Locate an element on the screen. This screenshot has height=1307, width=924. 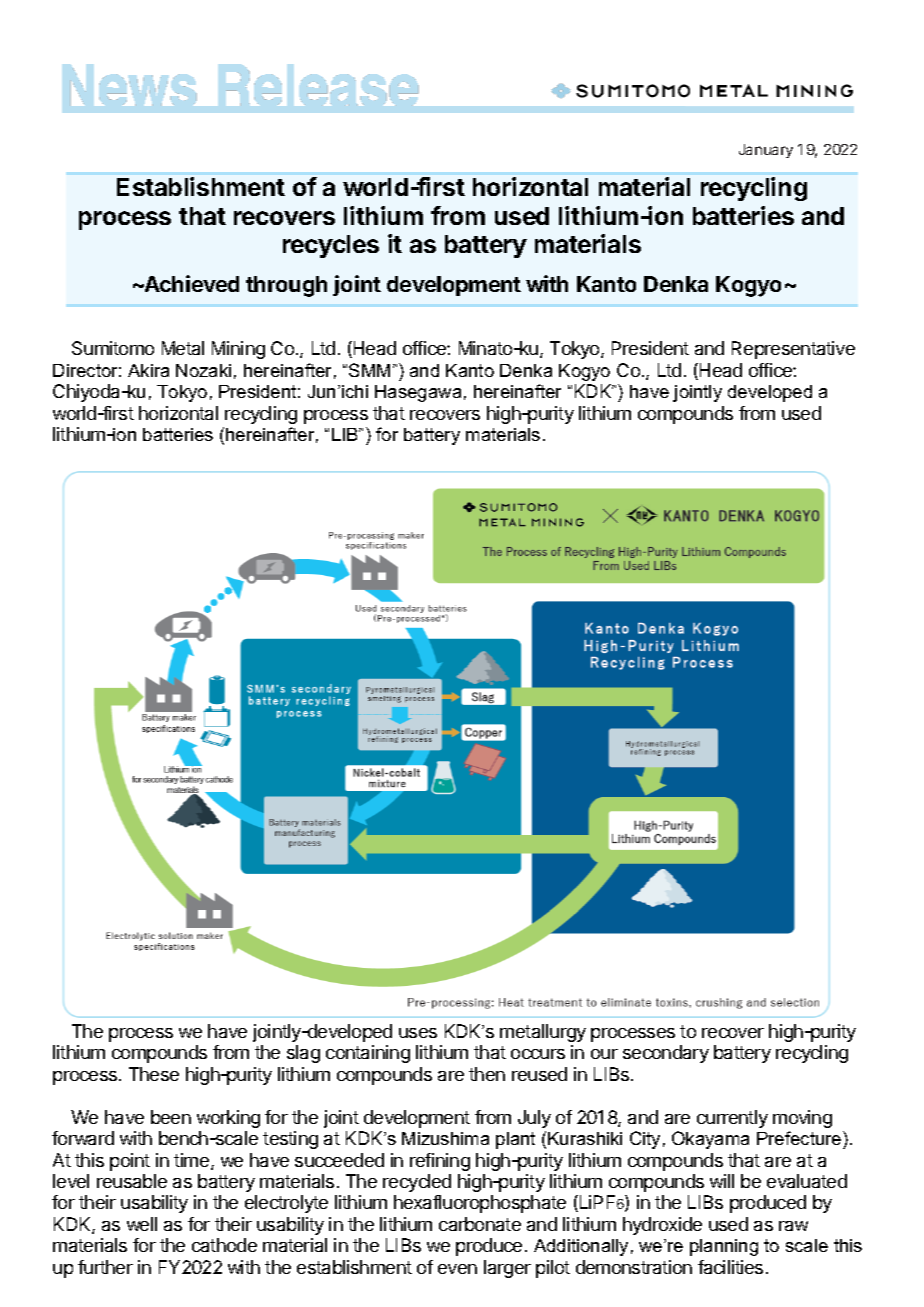
Representative is located at coordinates (793, 350).
